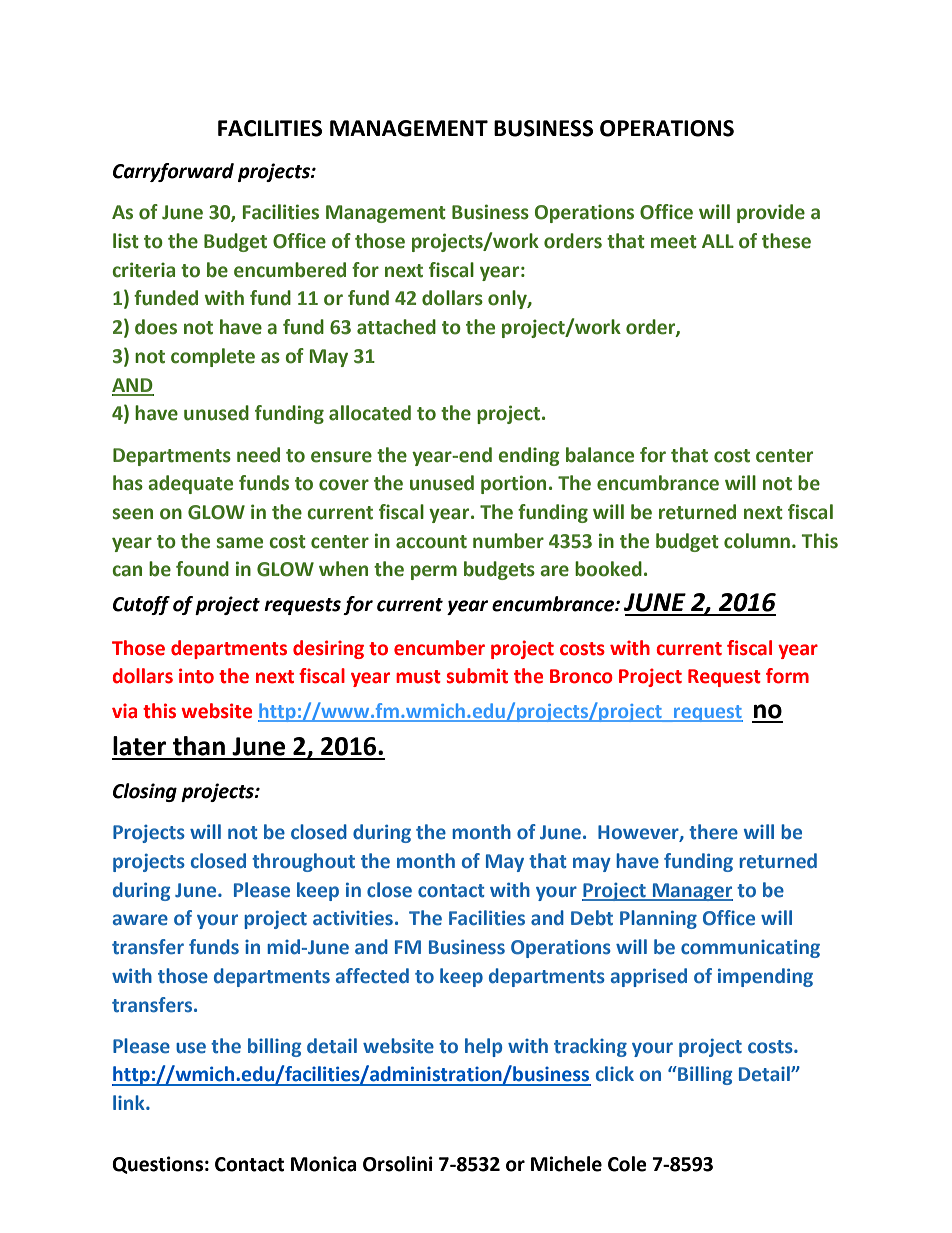 This document has height=1233, width=952. Describe the element at coordinates (353, 918) in the document. I see `activities` at that location.
